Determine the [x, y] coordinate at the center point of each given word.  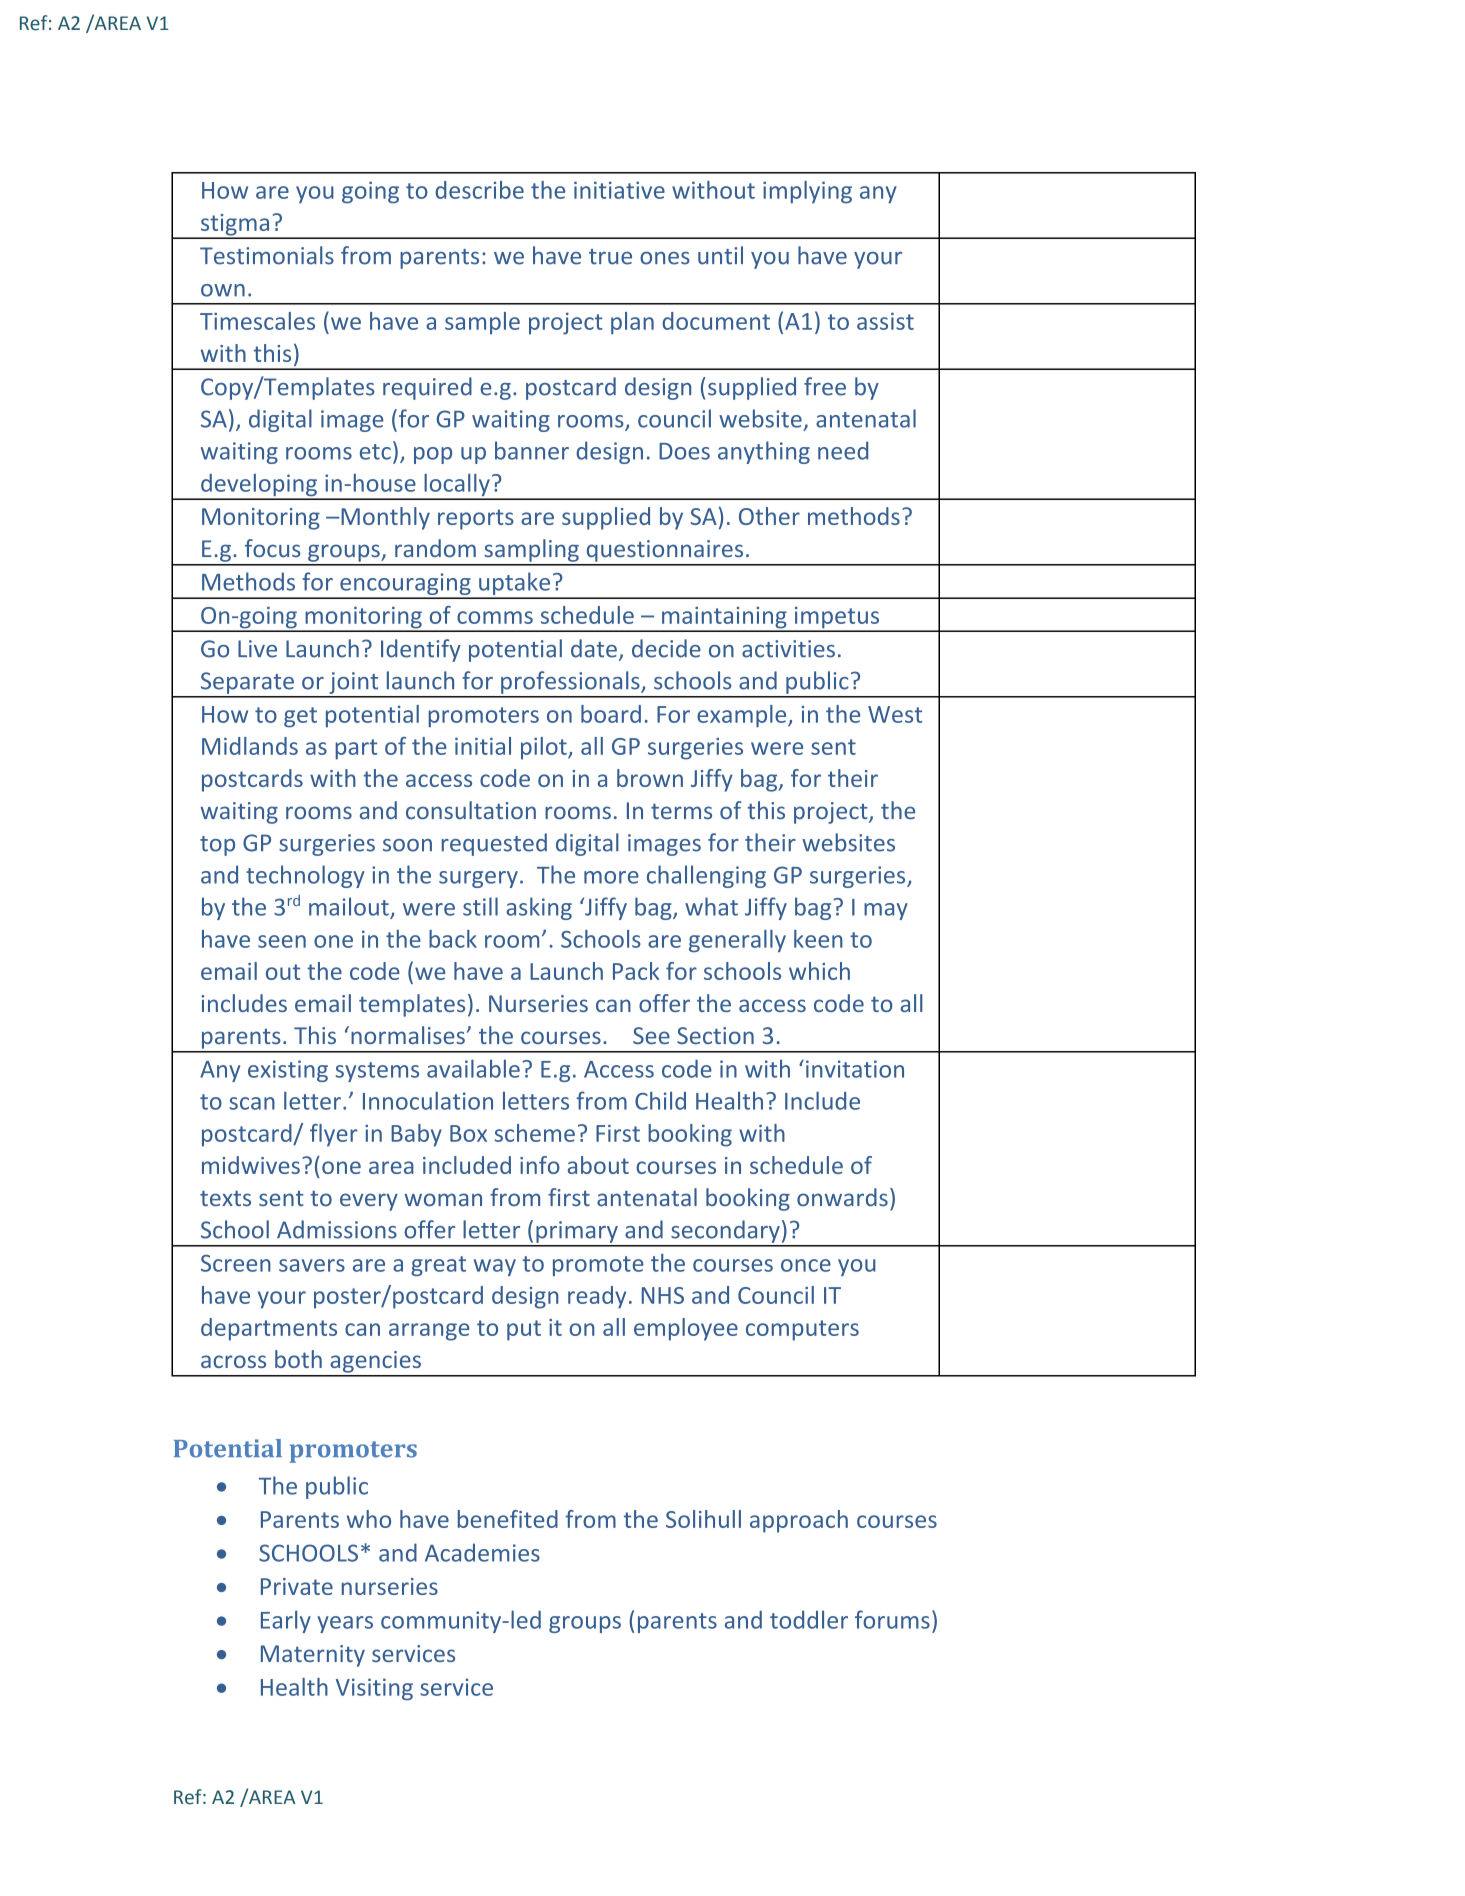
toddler [809, 1619]
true [610, 257]
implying [807, 192]
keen [818, 939]
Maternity [313, 1656]
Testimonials [267, 255]
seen [282, 941]
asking [539, 908]
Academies [482, 1552]
